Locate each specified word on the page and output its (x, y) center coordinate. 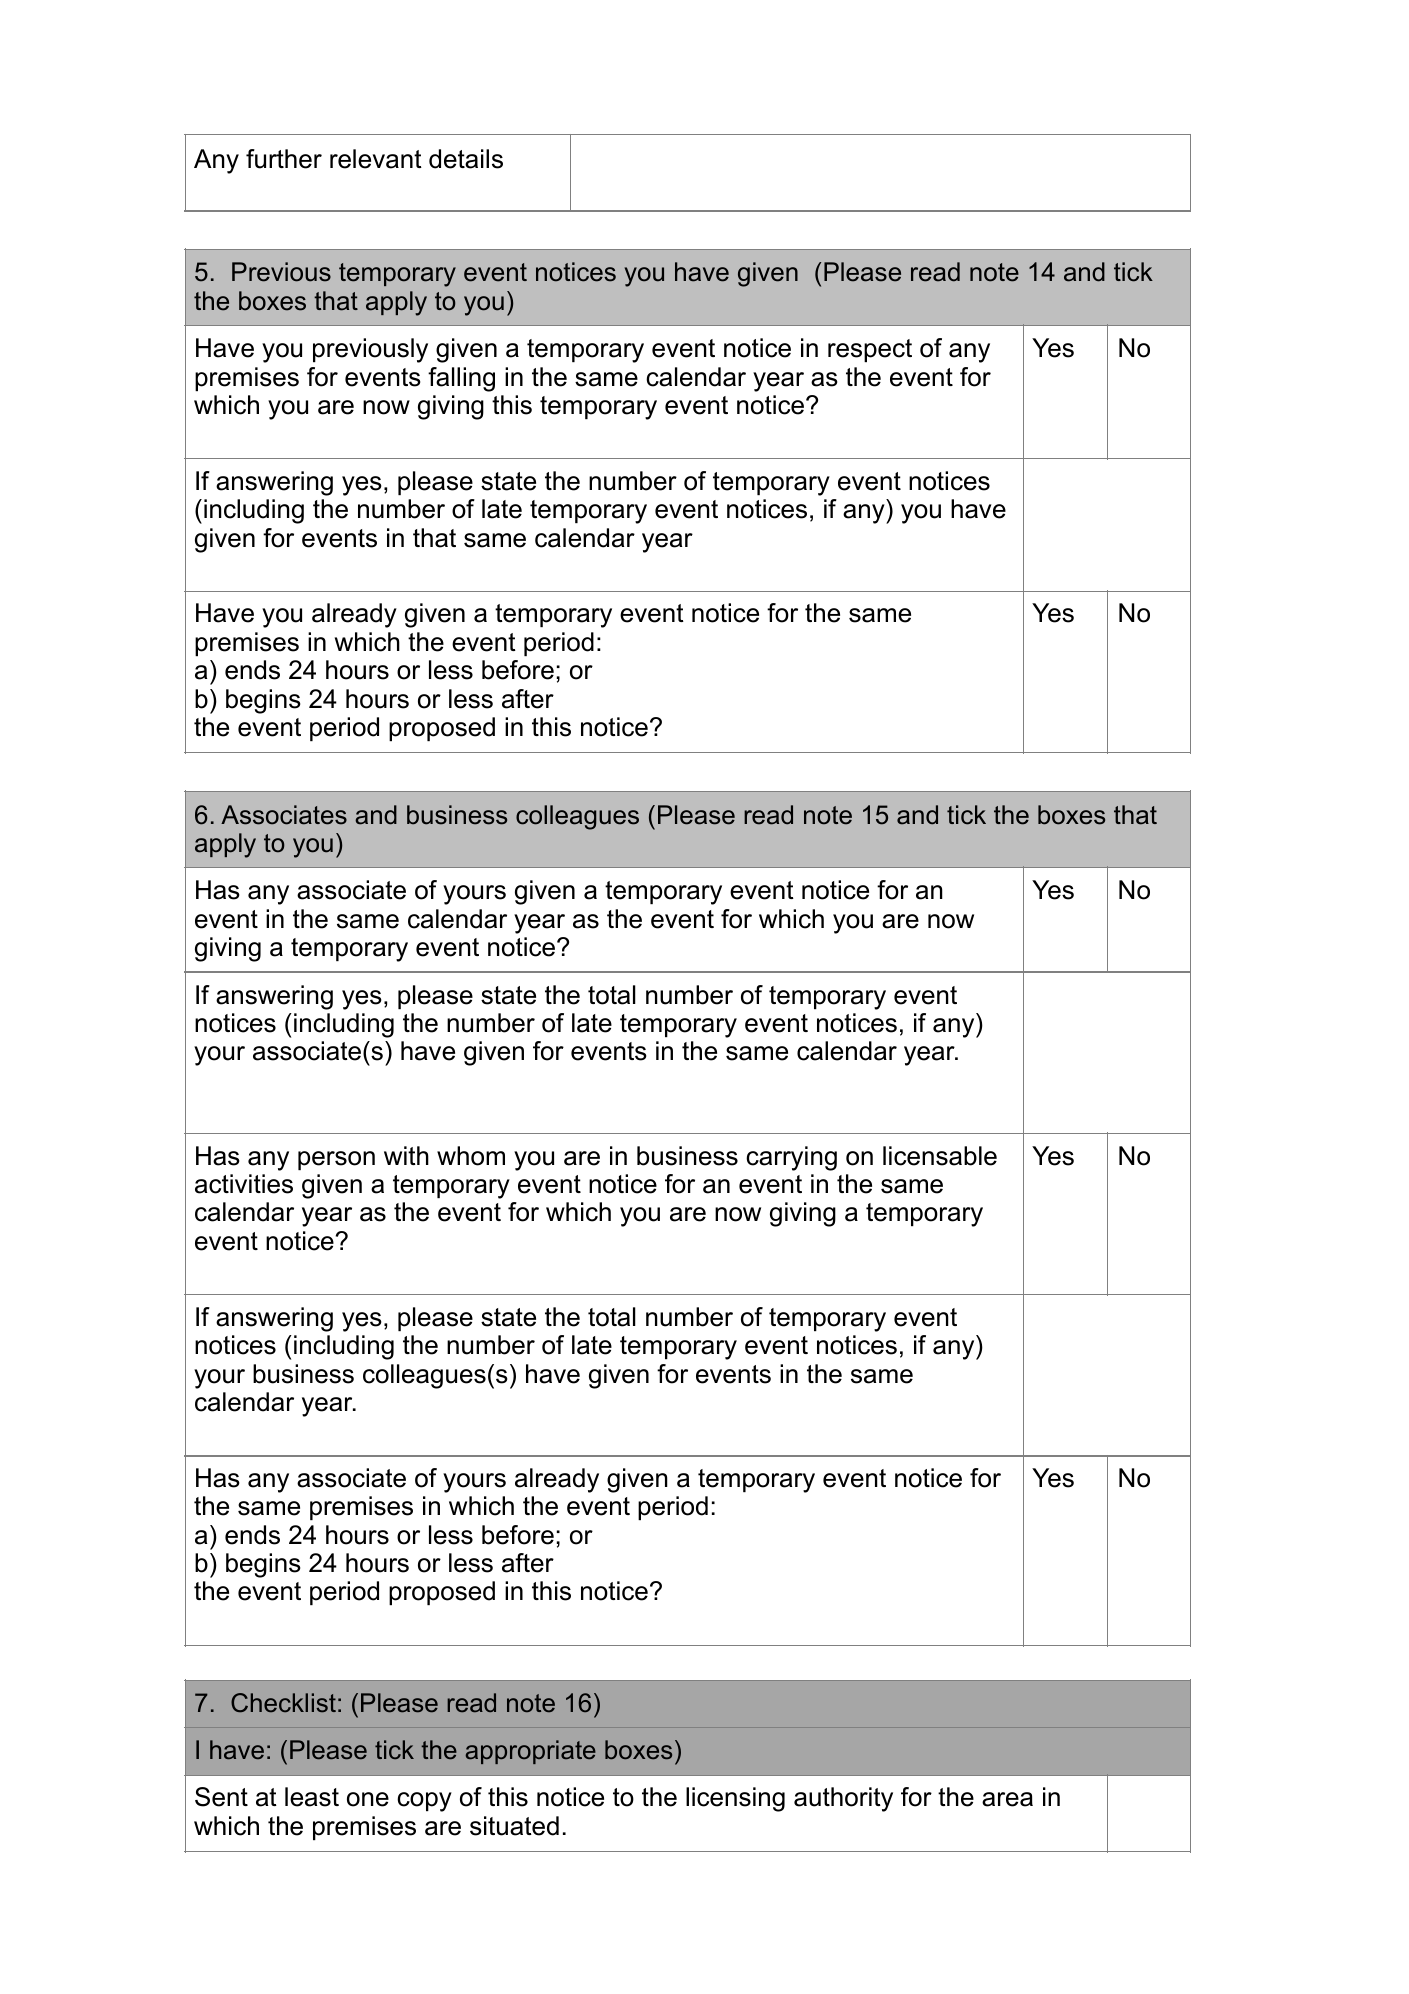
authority (843, 1799)
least (312, 1797)
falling (461, 379)
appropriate (531, 1752)
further (284, 159)
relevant (376, 159)
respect (870, 350)
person (336, 1160)
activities (244, 1184)
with (406, 1155)
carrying (791, 1158)
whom (471, 1156)
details (466, 159)
